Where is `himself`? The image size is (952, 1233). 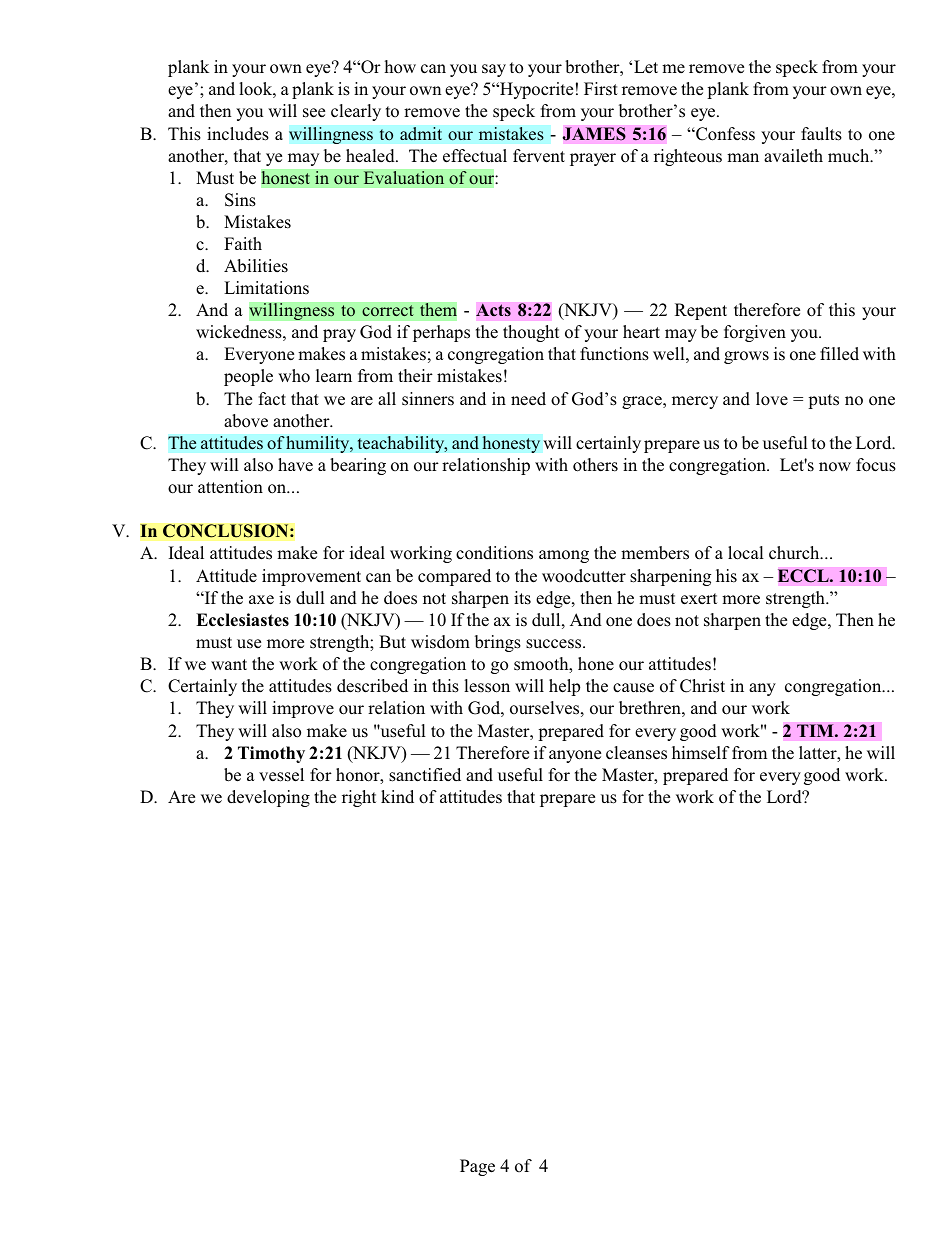
himself is located at coordinates (701, 753).
